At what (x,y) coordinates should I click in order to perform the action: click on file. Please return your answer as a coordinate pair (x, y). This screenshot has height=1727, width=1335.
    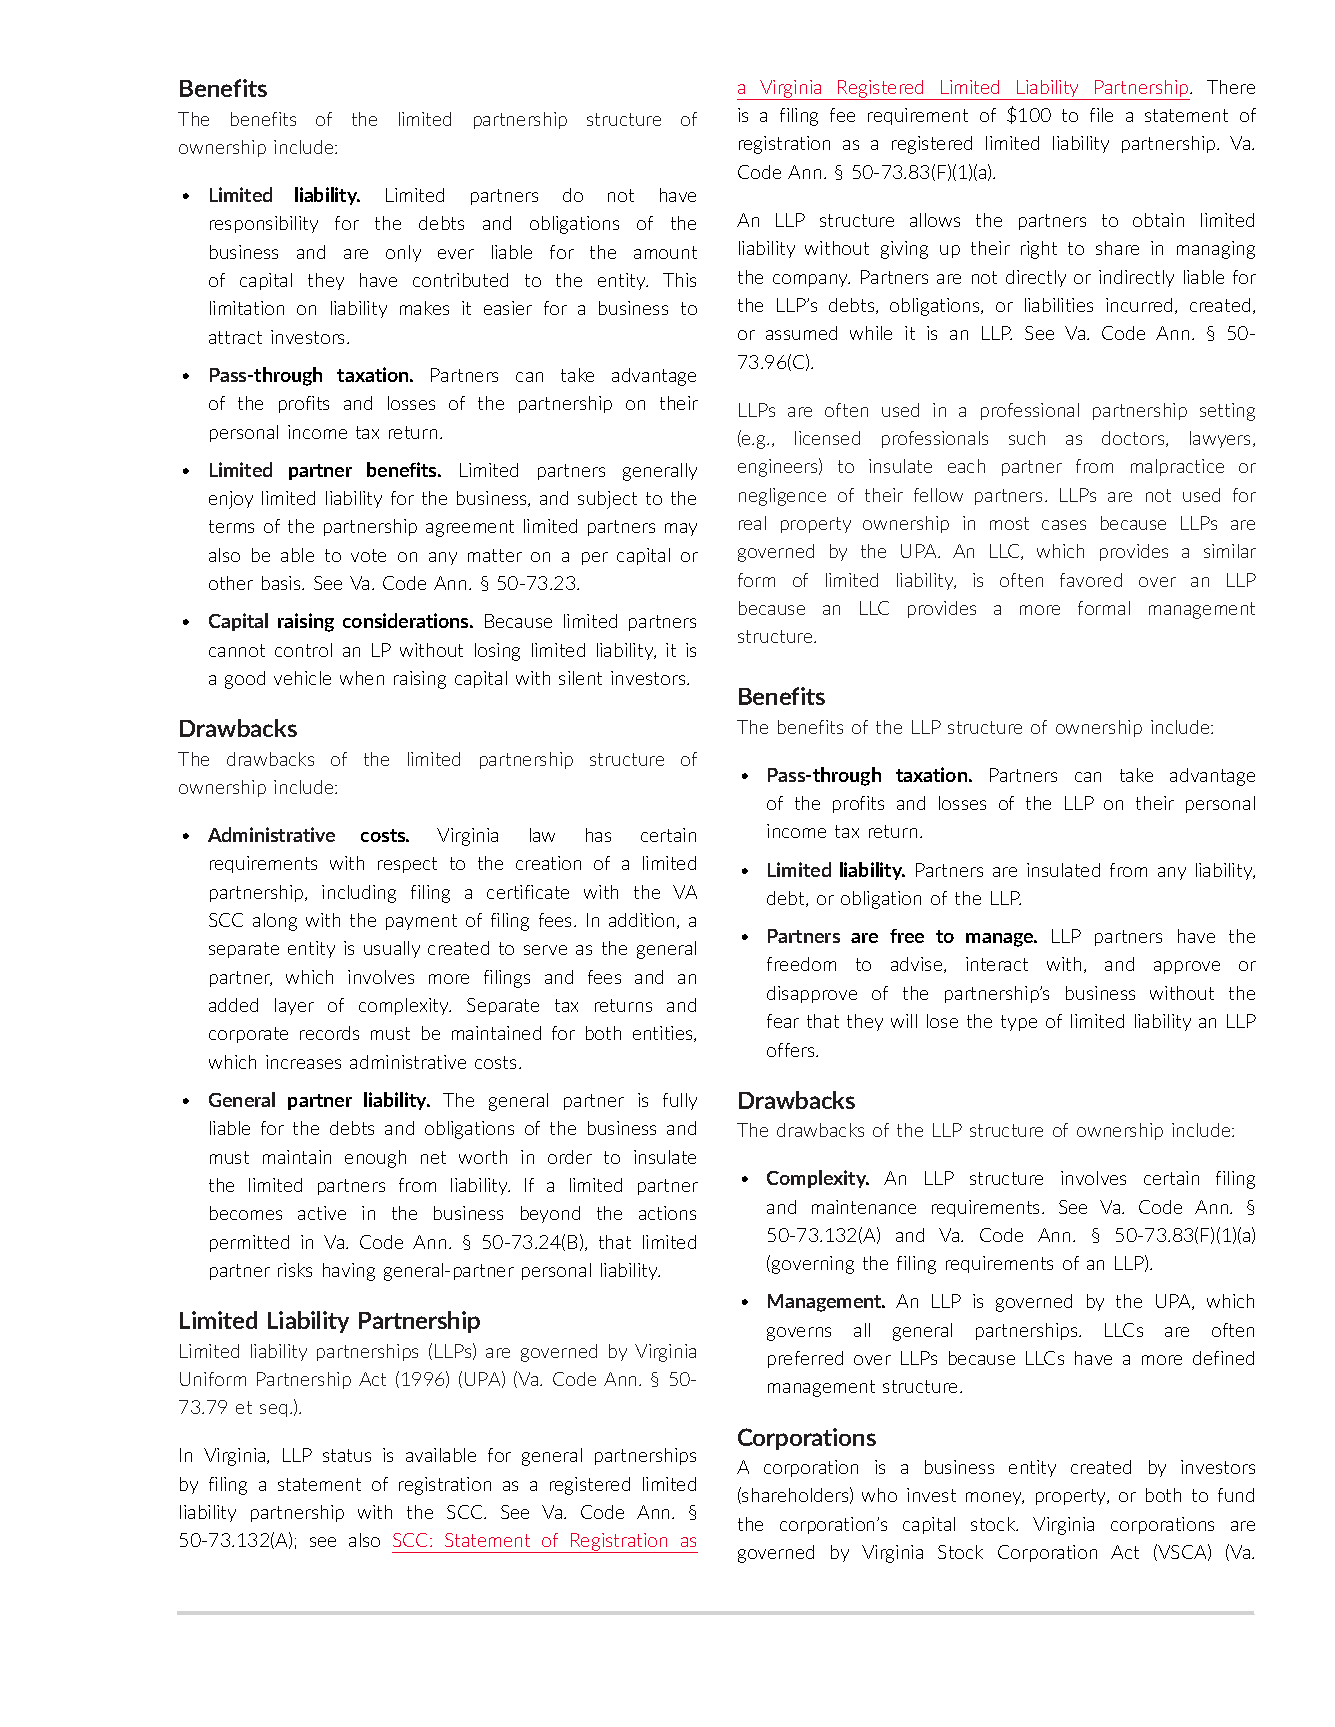
    Looking at the image, I should click on (1101, 115).
